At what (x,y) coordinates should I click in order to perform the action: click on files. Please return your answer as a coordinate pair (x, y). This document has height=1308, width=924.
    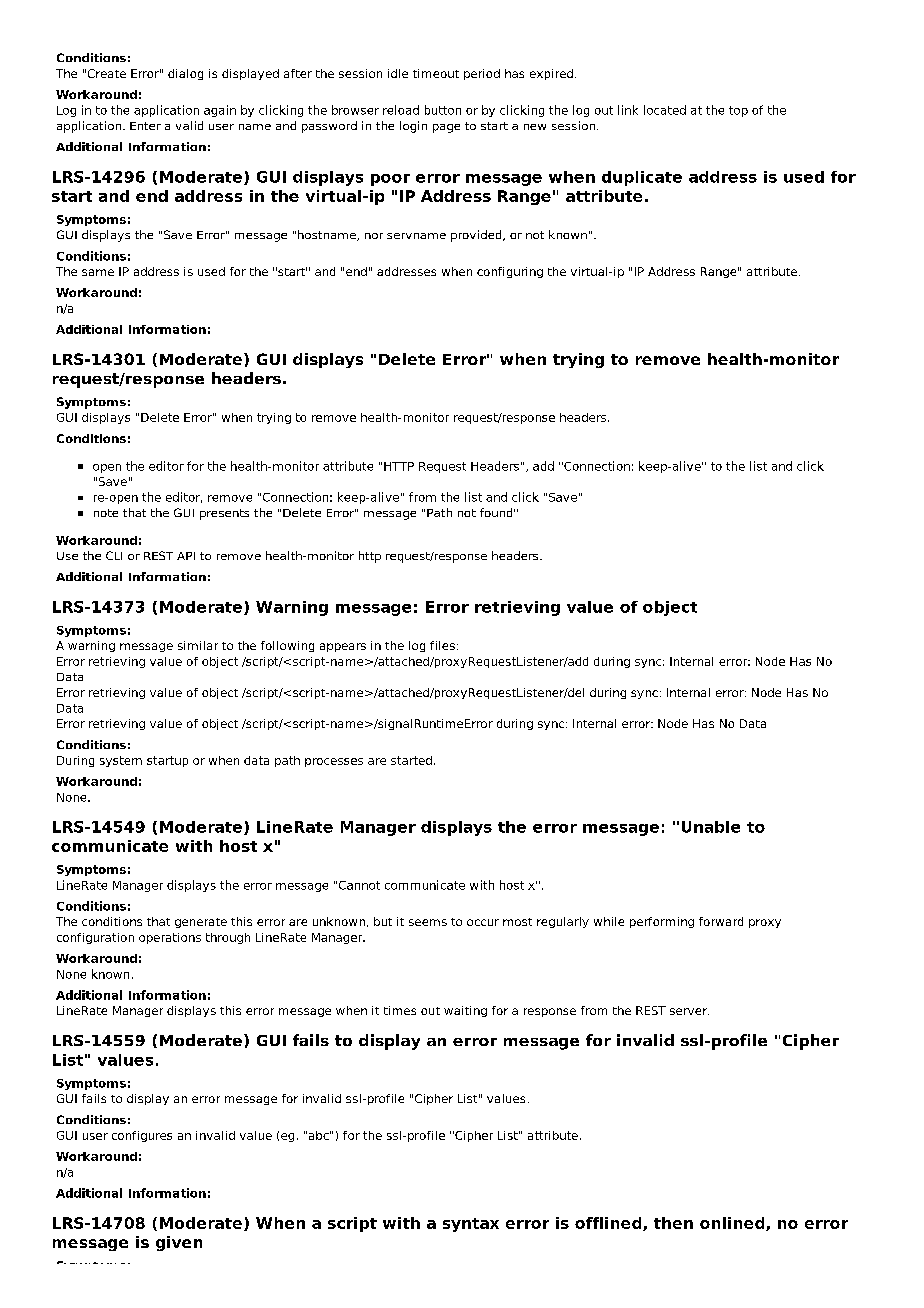
    Looking at the image, I should click on (442, 645).
